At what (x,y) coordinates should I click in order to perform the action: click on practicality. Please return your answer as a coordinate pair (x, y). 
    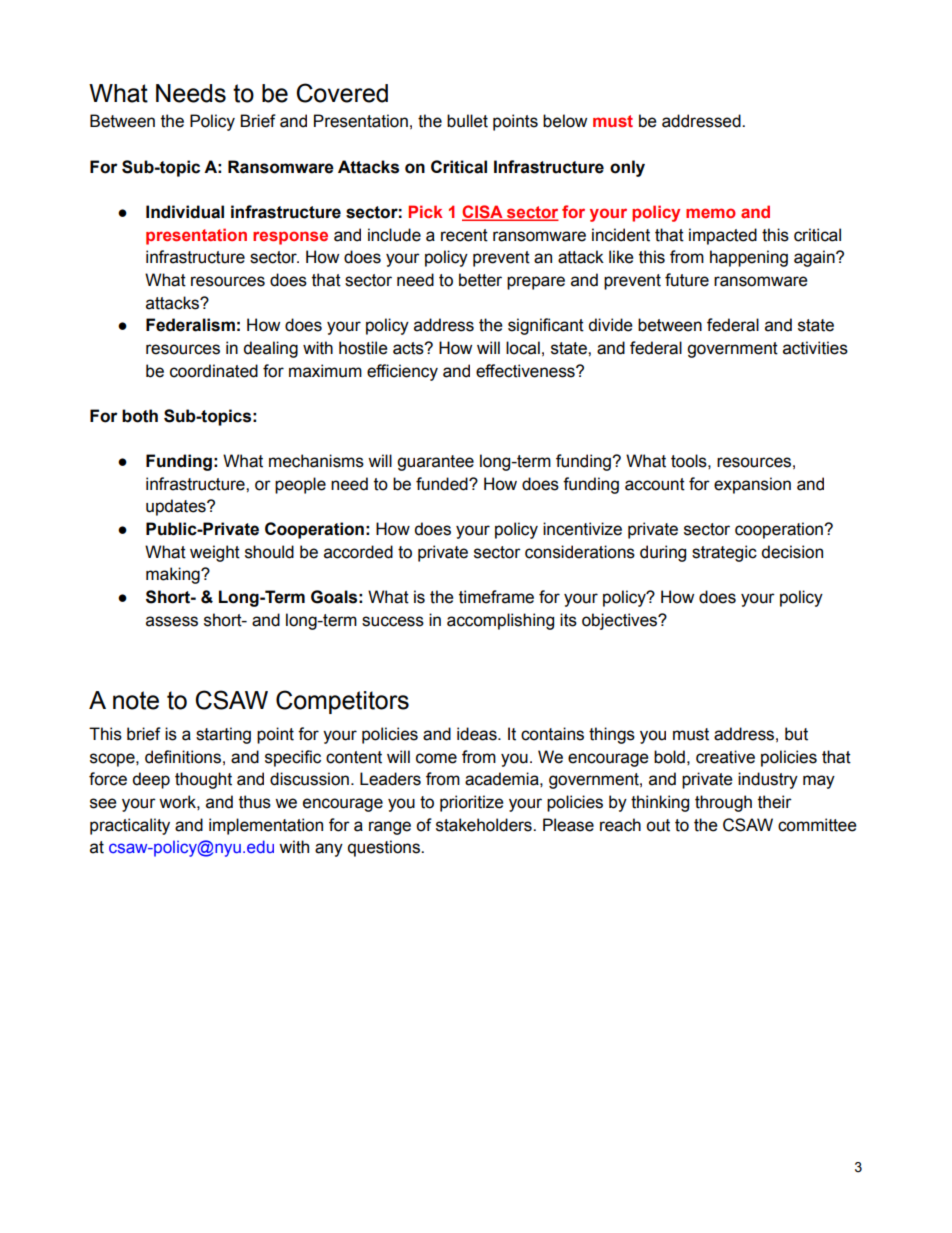
    Looking at the image, I should click on (130, 826).
